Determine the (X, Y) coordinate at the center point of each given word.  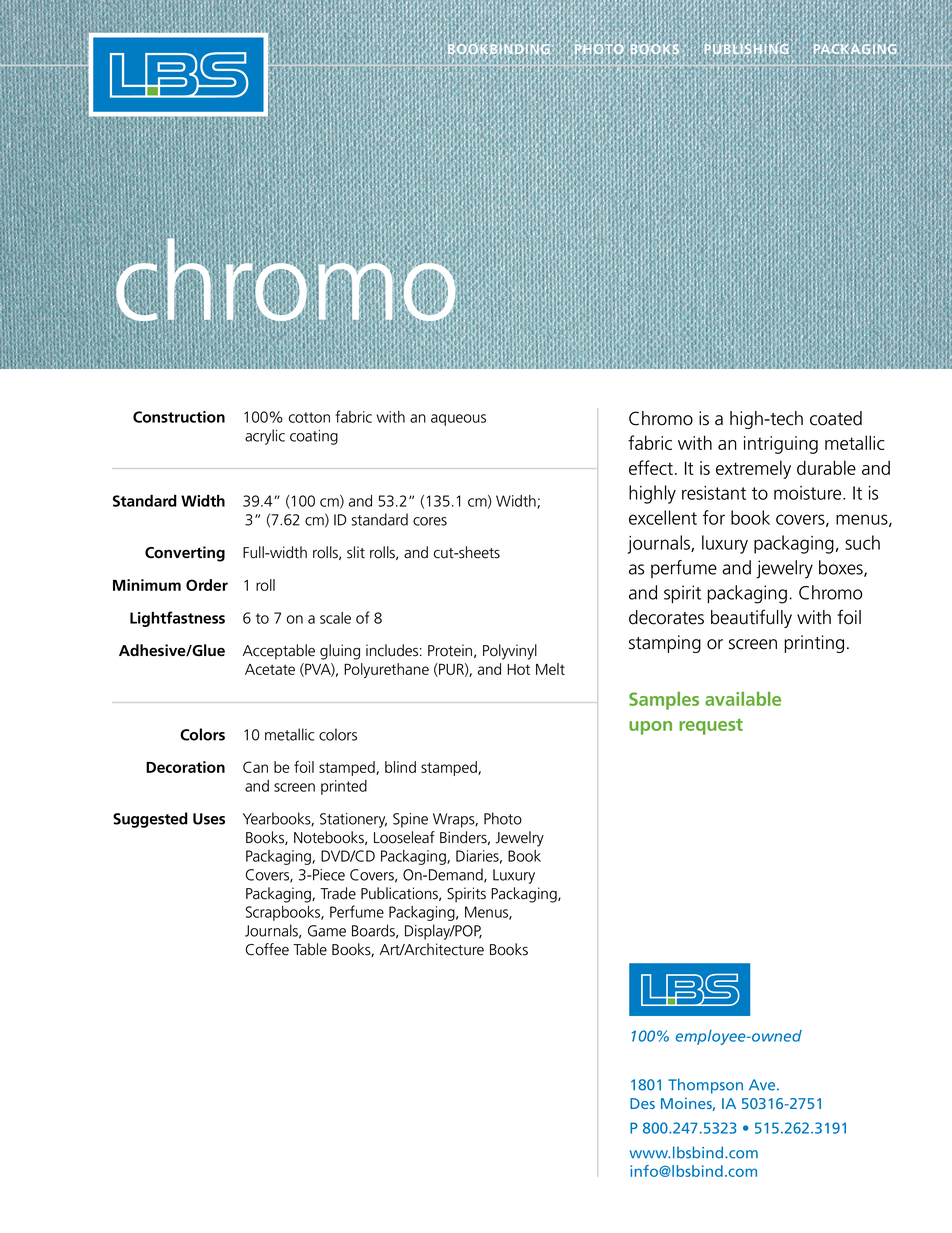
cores (430, 521)
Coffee (267, 949)
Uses (209, 819)
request (711, 726)
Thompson (705, 1086)
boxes (842, 568)
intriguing (781, 445)
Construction (179, 417)
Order (207, 585)
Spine (410, 820)
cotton (309, 417)
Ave (763, 1085)
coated (836, 418)
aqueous (458, 420)
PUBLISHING (748, 49)
